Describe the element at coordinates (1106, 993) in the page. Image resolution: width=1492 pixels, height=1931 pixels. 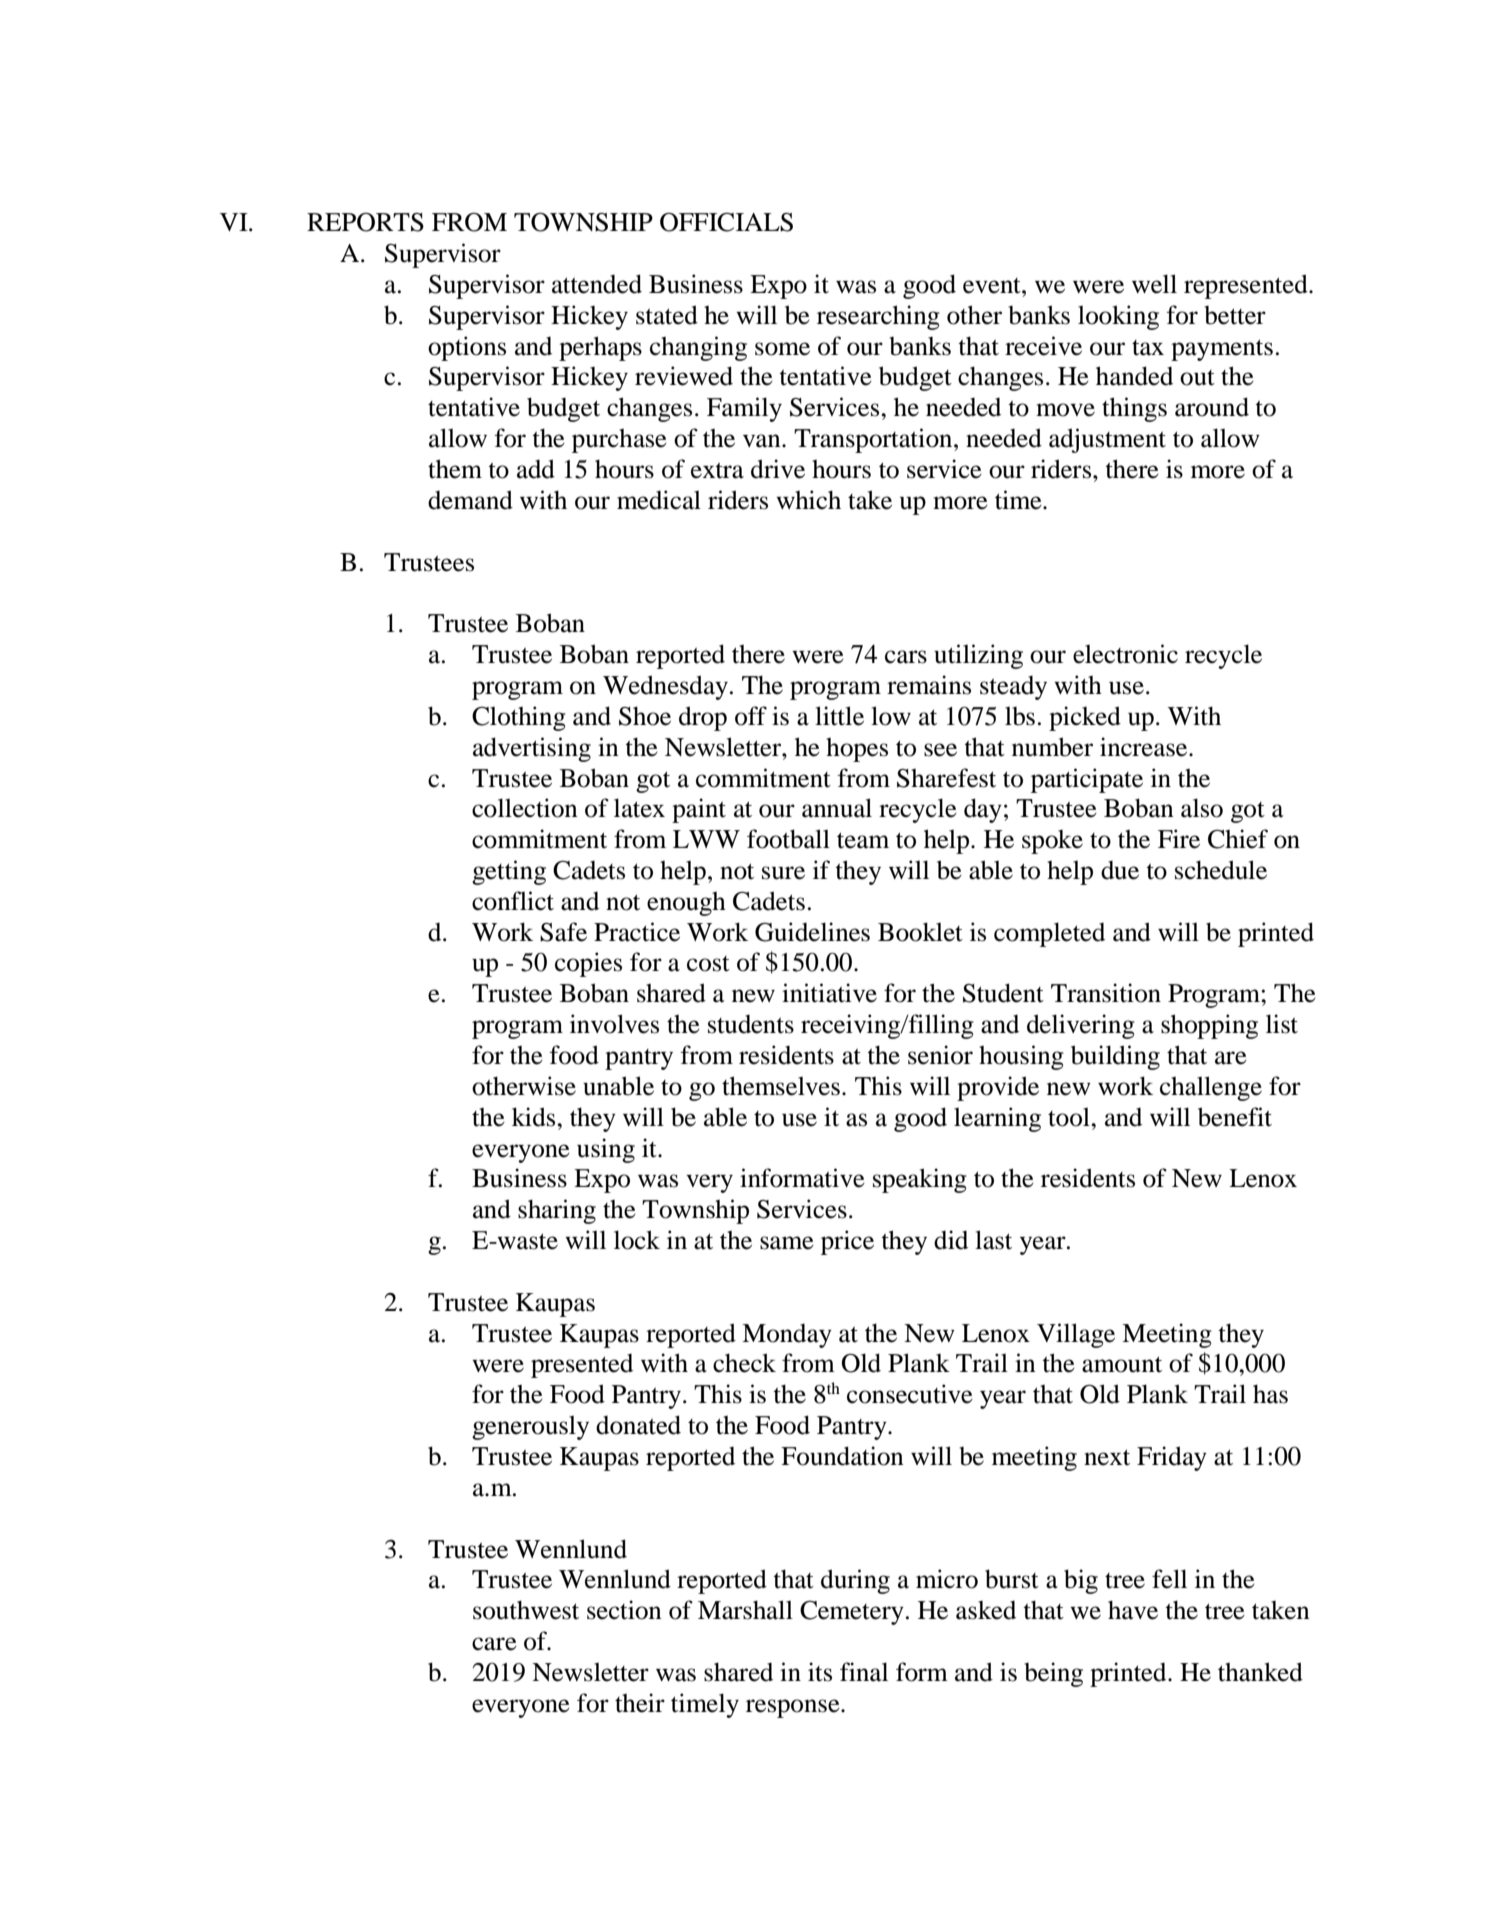
I see `Transition` at that location.
